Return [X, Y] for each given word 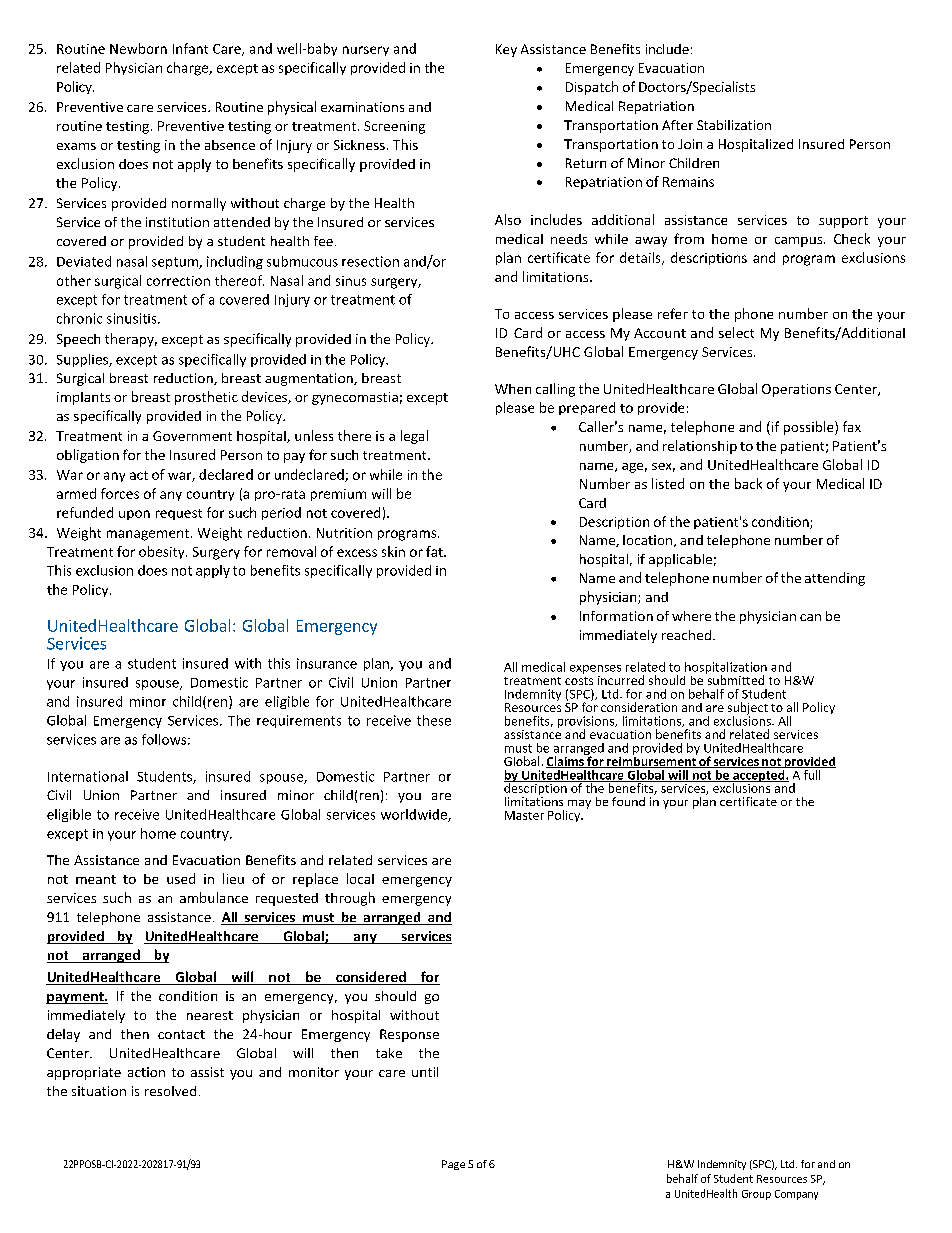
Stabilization [734, 125]
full [812, 773]
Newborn [138, 48]
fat [435, 551]
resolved [170, 1091]
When [513, 389]
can [810, 617]
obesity [163, 552]
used [181, 878]
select [736, 332]
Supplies [83, 360]
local [360, 878]
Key [506, 50]
